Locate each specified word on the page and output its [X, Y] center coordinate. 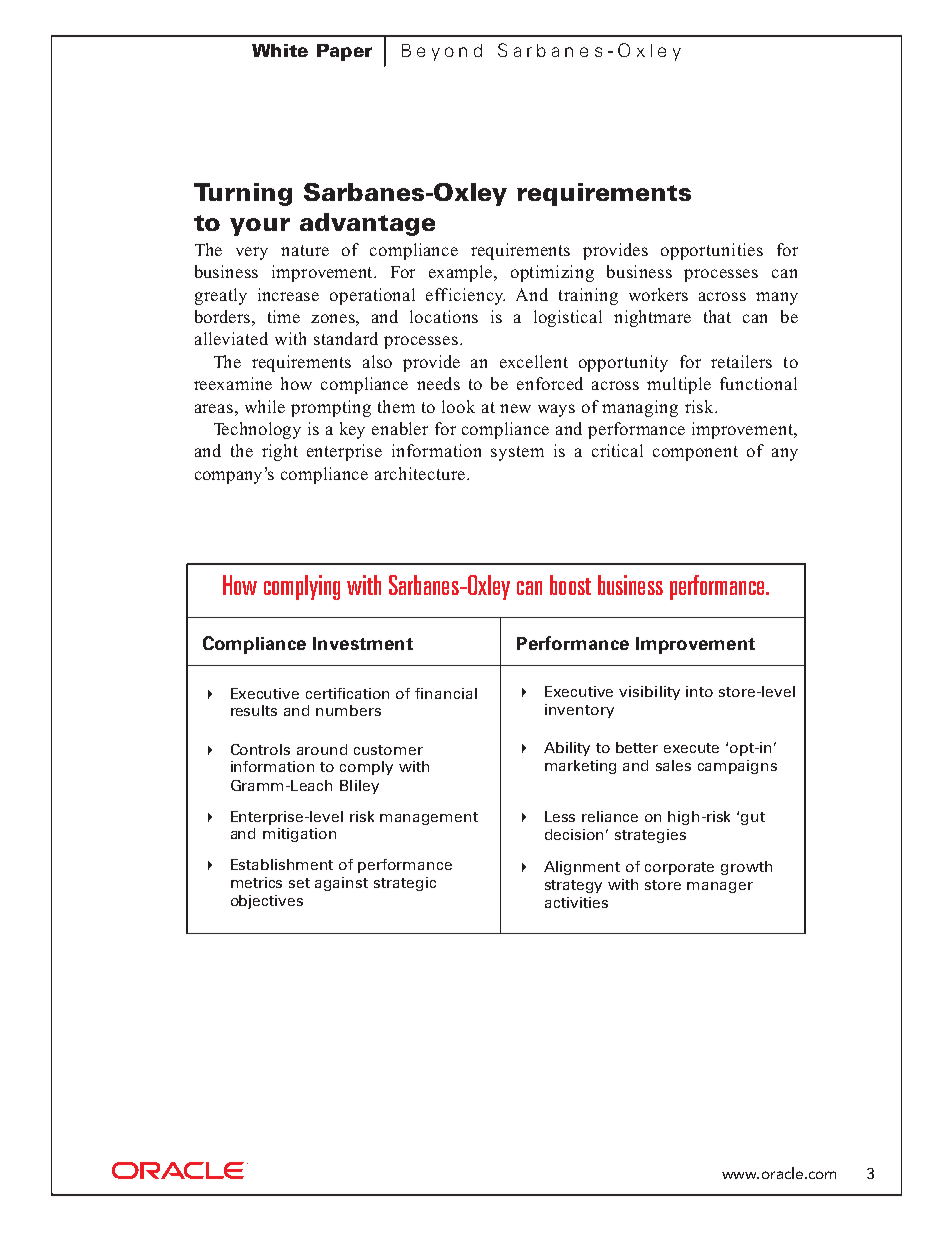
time [284, 316]
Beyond [442, 52]
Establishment [282, 864]
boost [570, 585]
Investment [363, 643]
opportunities [712, 251]
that [717, 316]
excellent [534, 361]
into [699, 691]
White [280, 50]
